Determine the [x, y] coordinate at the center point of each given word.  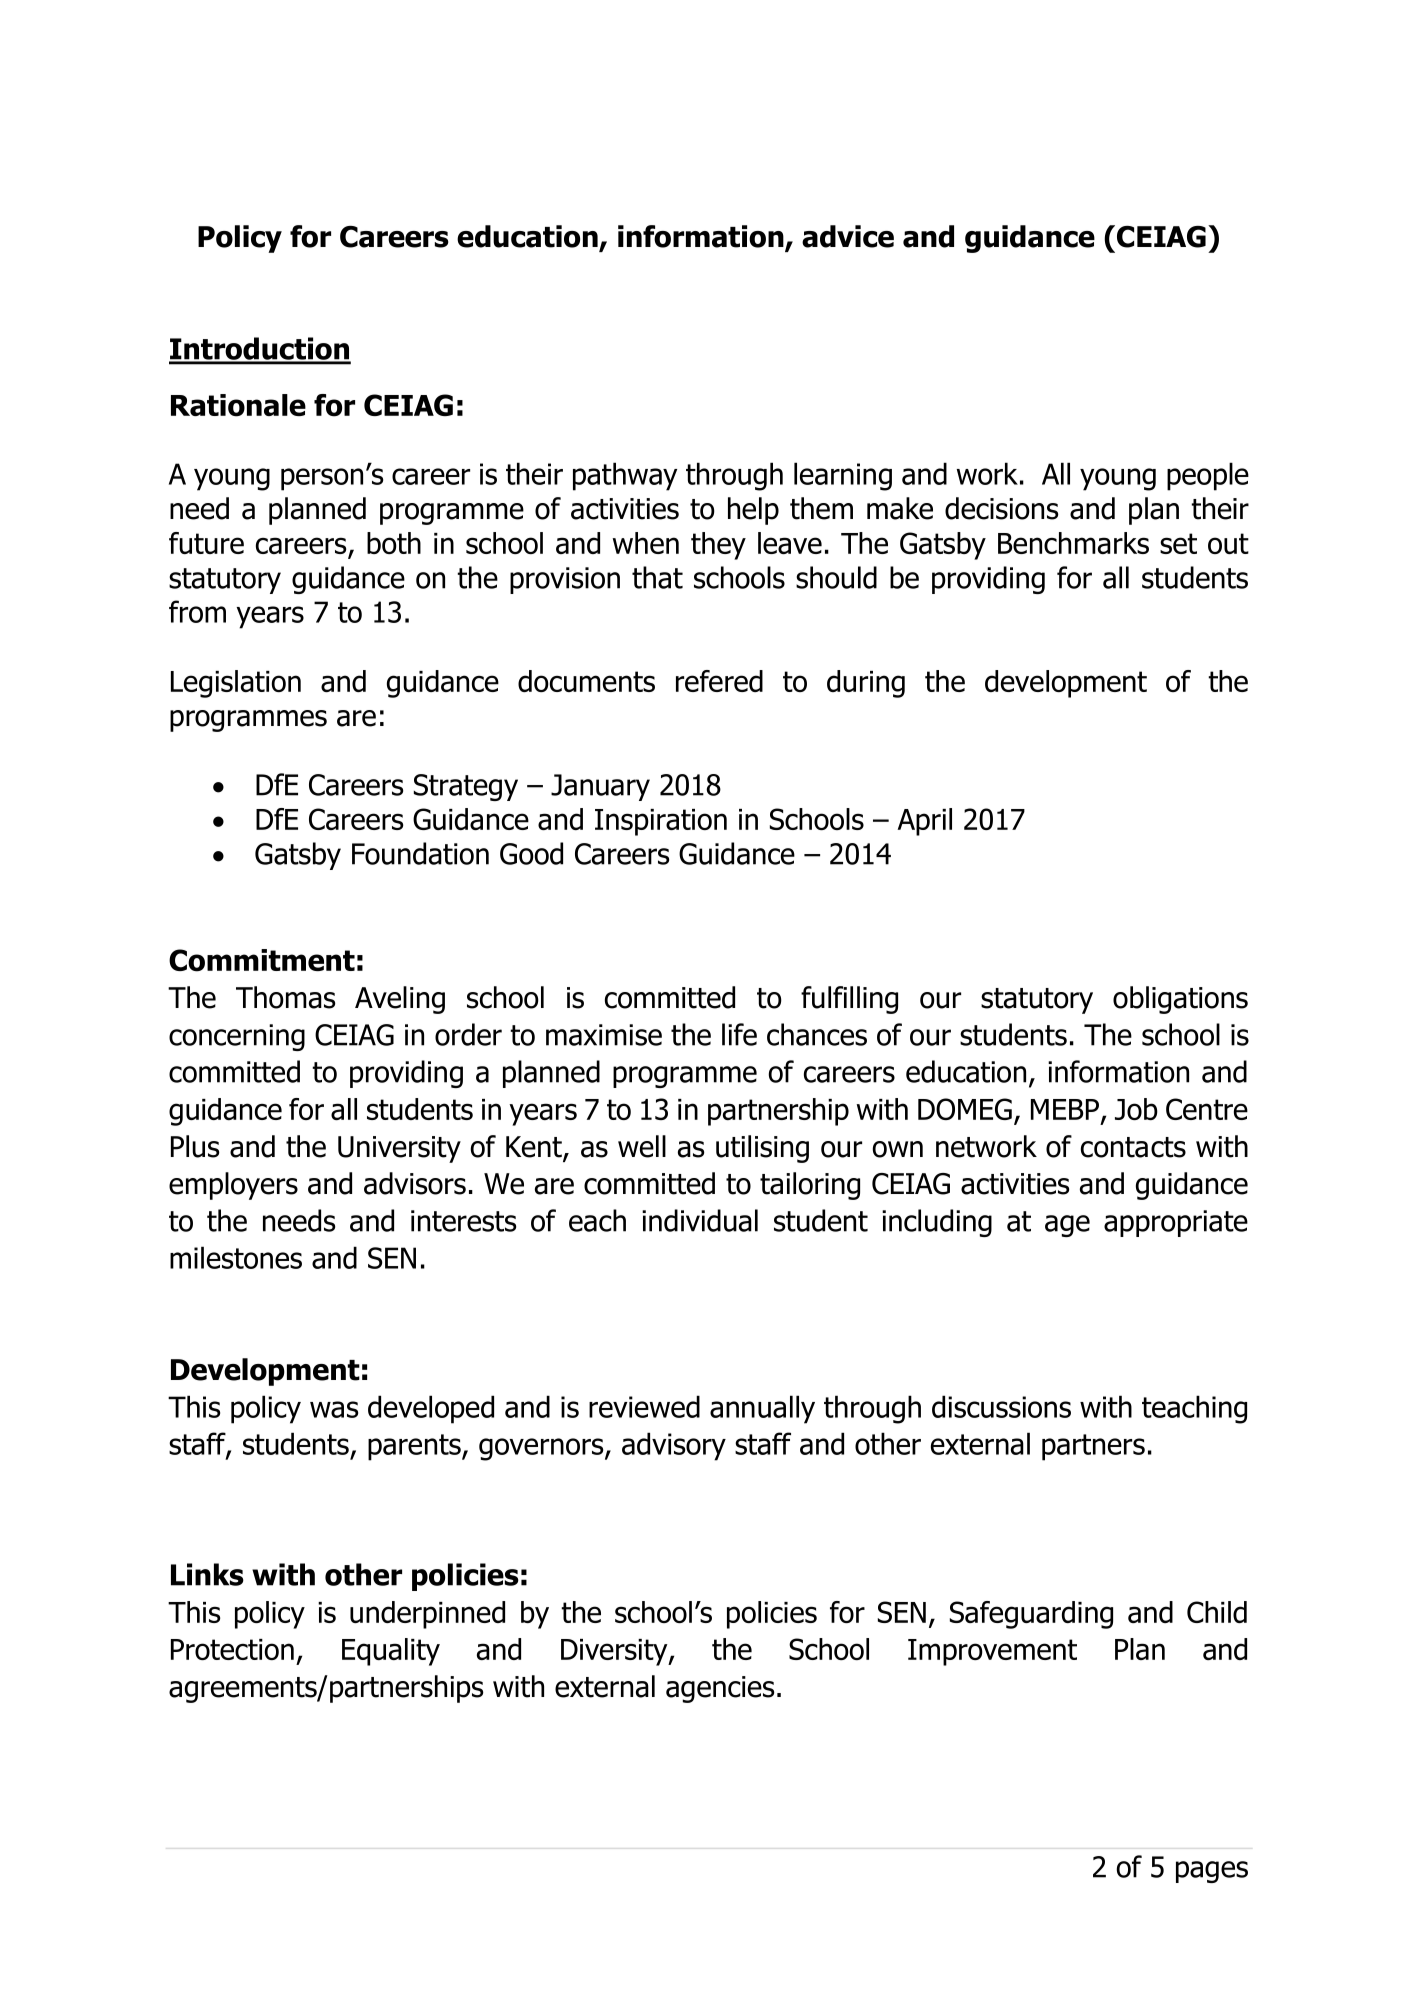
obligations [1180, 1000]
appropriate [1176, 1223]
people [1208, 476]
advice [848, 236]
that [657, 577]
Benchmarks [1073, 543]
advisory [674, 1446]
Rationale [238, 405]
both [394, 543]
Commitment [262, 960]
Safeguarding [1031, 1615]
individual [700, 1220]
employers [233, 1186]
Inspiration [661, 822]
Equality [391, 1652]
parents [415, 1447]
